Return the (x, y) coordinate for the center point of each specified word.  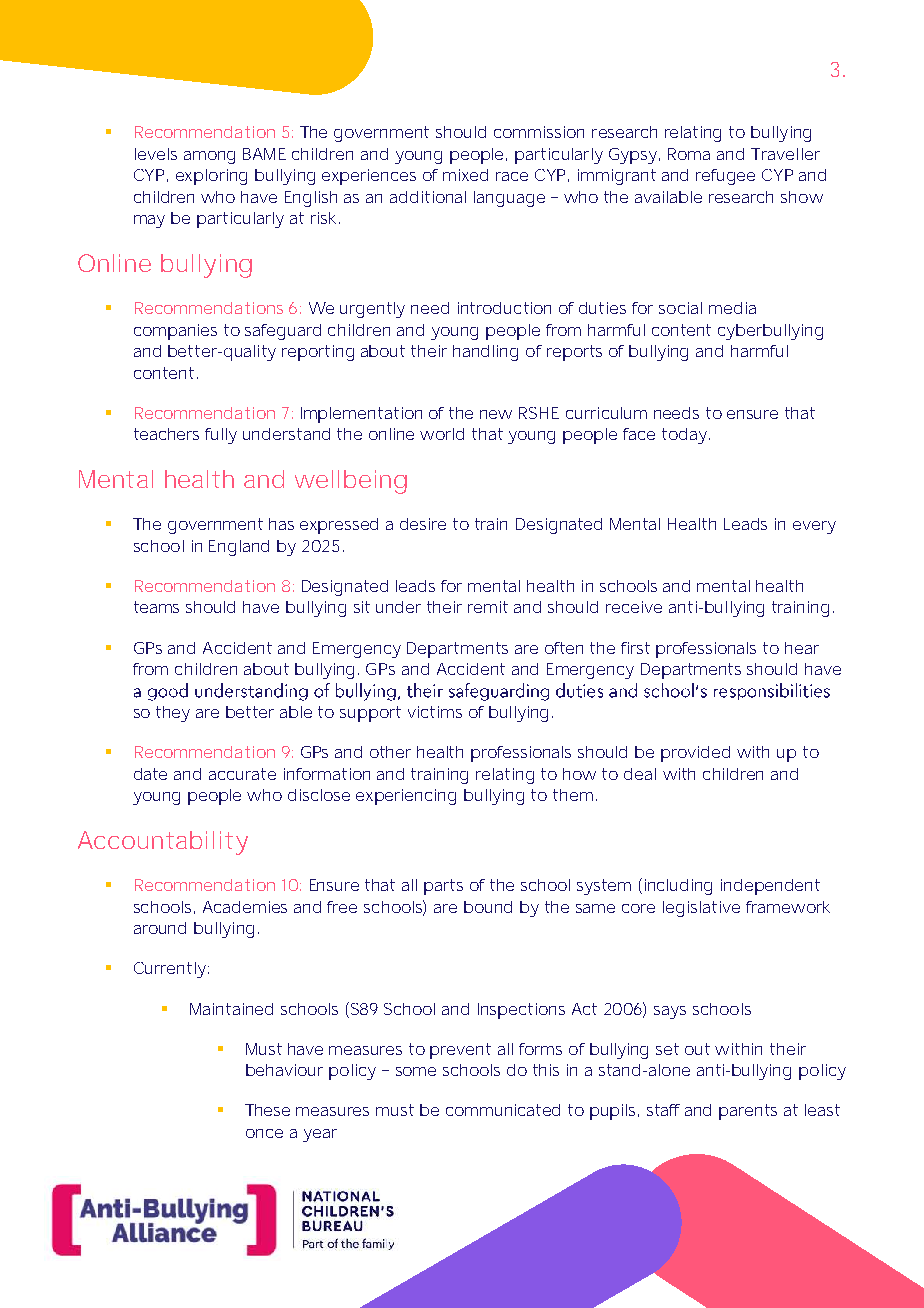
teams (156, 607)
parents (748, 1112)
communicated (503, 1110)
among (209, 157)
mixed (465, 175)
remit (488, 607)
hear (802, 648)
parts (443, 887)
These (267, 1110)
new (496, 414)
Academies (245, 907)
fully (221, 436)
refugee (725, 177)
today (684, 436)
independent (770, 887)
